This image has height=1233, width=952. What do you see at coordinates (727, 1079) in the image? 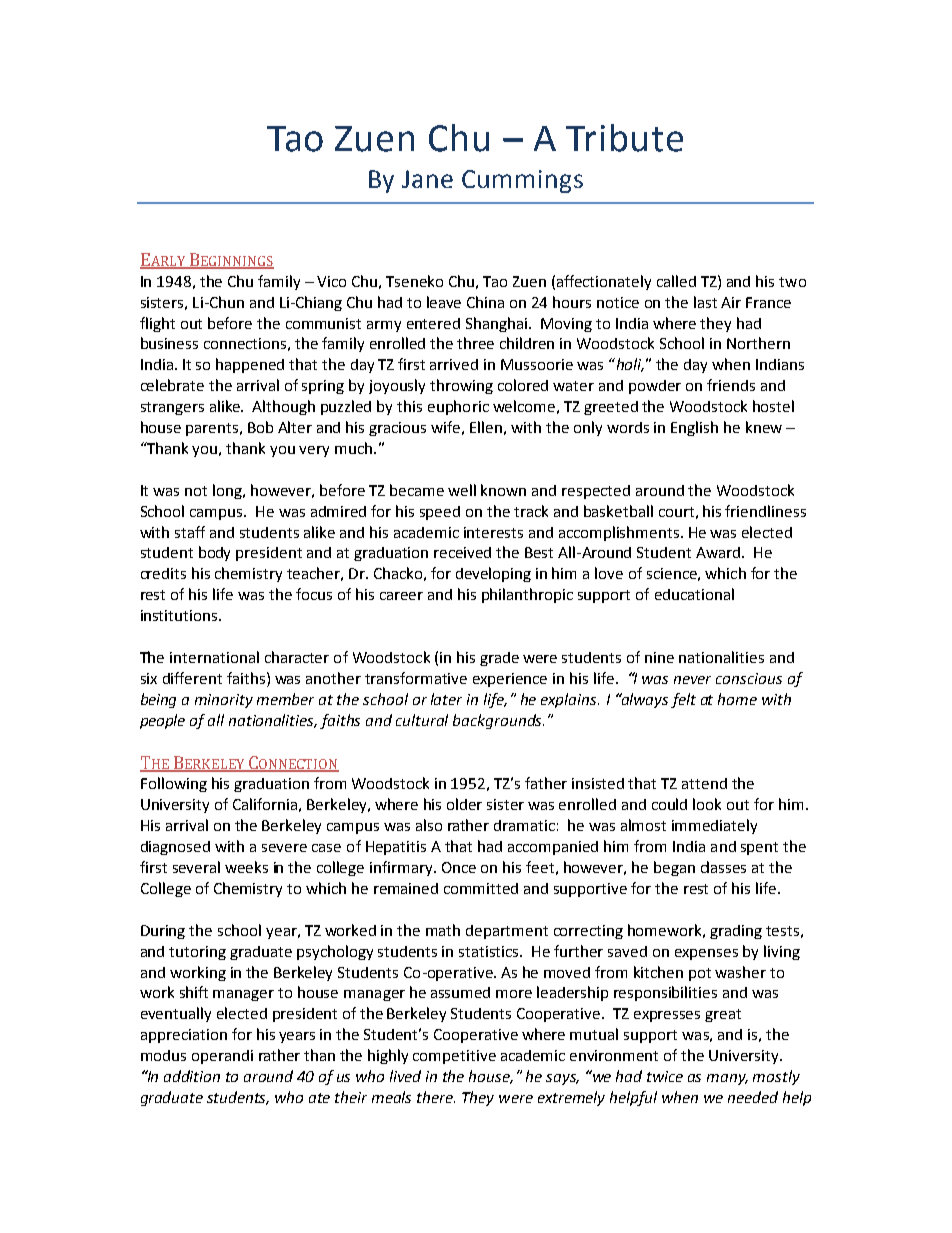
I see `many` at bounding box center [727, 1079].
